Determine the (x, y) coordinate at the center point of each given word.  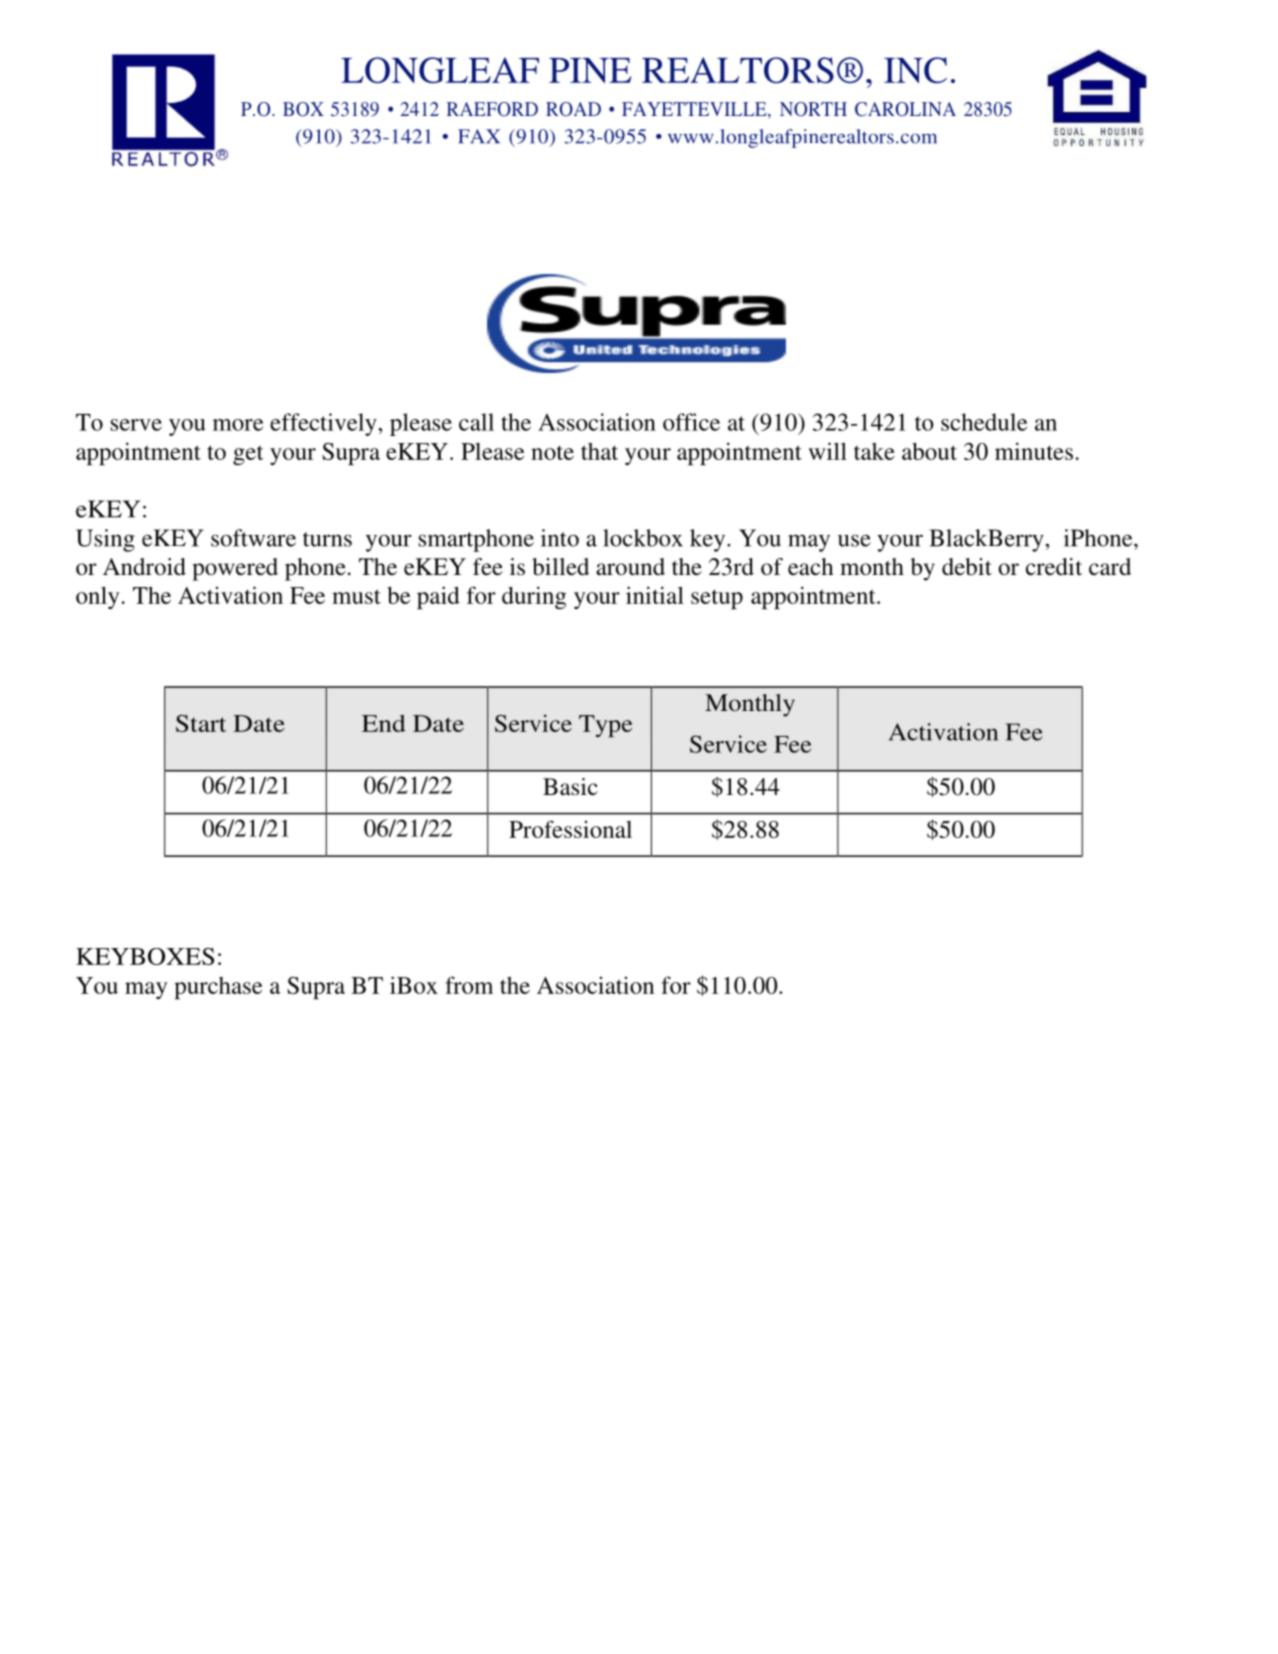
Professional (570, 829)
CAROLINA (905, 109)
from (469, 985)
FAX (479, 136)
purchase (218, 988)
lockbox (643, 538)
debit (967, 567)
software (253, 538)
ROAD (573, 109)
